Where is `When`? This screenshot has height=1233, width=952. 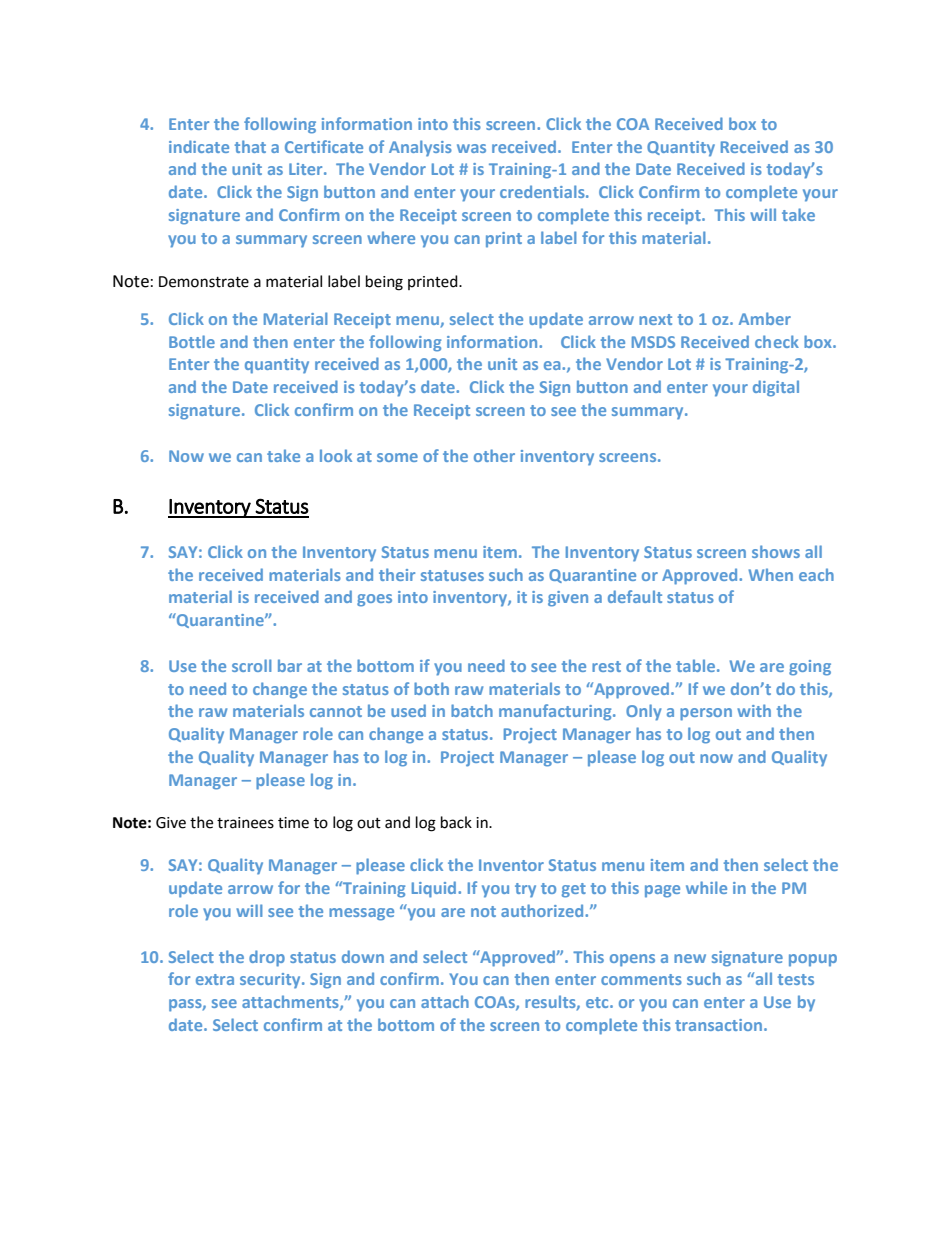 When is located at coordinates (770, 574).
